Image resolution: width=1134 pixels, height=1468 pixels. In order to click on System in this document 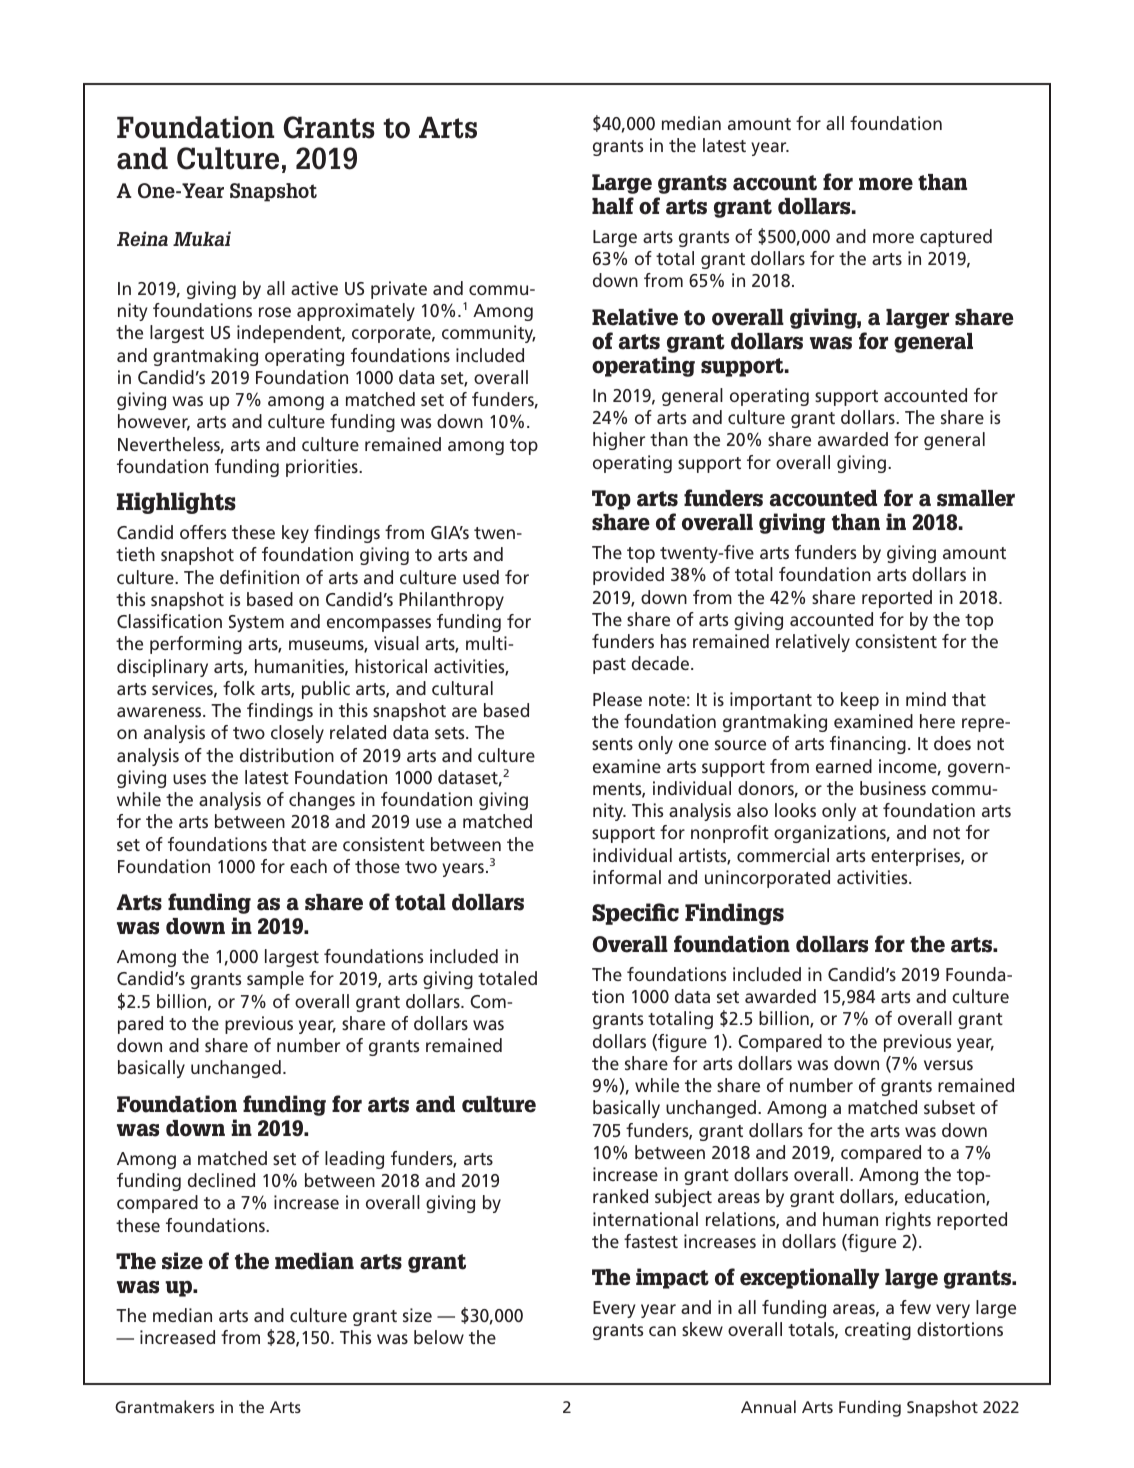, I will do `click(256, 623)`.
